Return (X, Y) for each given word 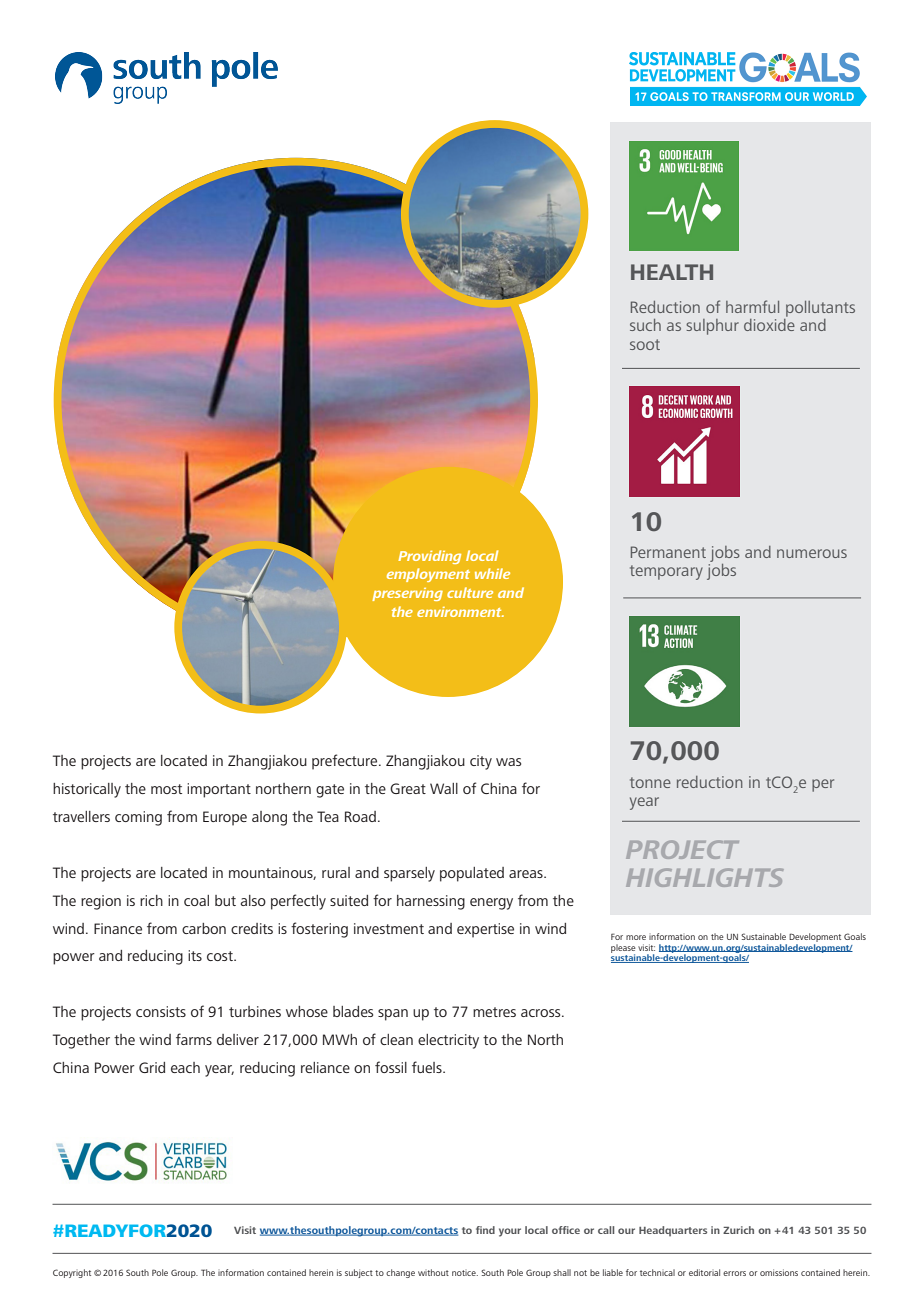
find (485, 1230)
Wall (444, 788)
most (166, 789)
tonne (650, 782)
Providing (429, 557)
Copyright (72, 1273)
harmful (752, 306)
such (645, 325)
